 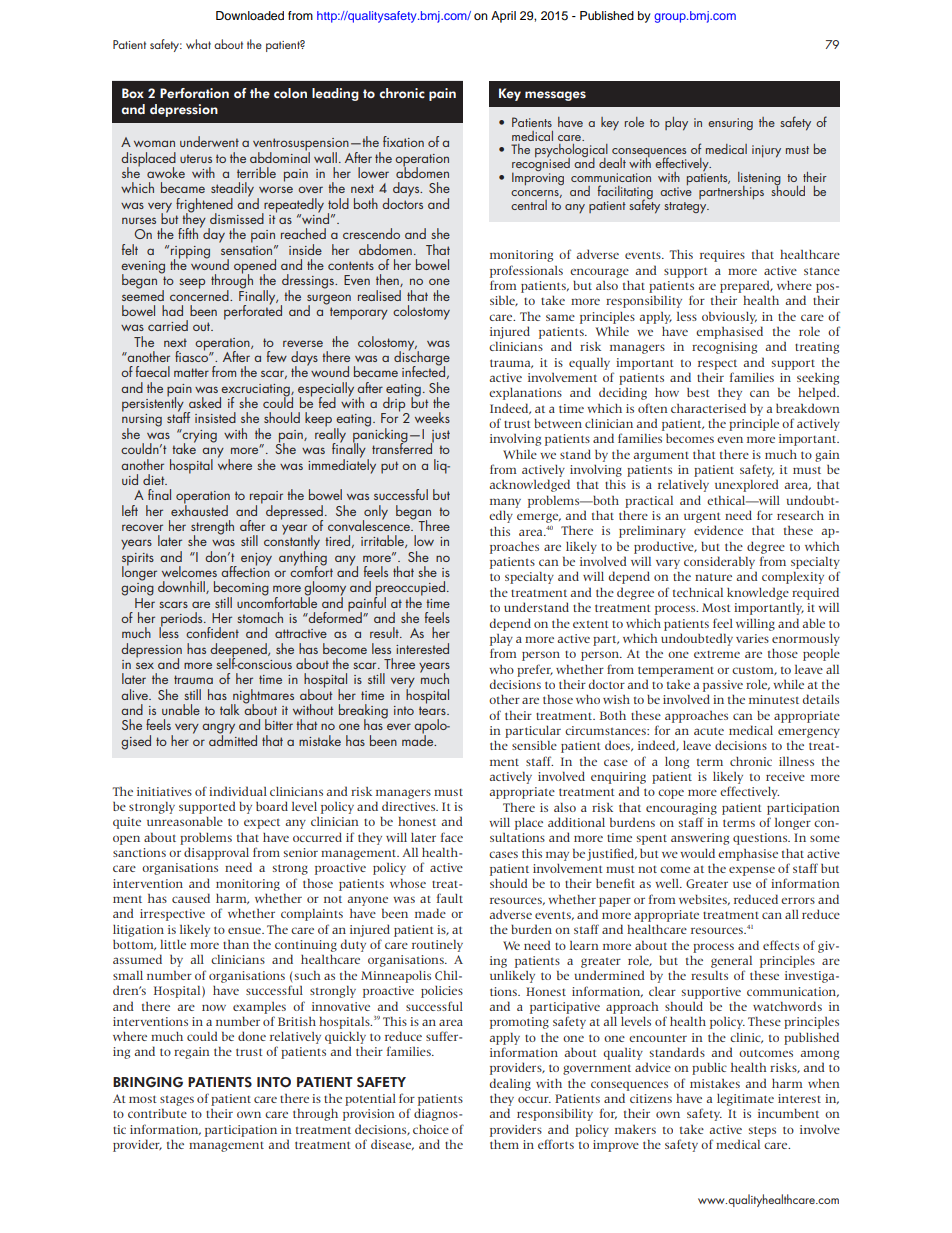 I want to click on dealing, so click(x=510, y=1084).
